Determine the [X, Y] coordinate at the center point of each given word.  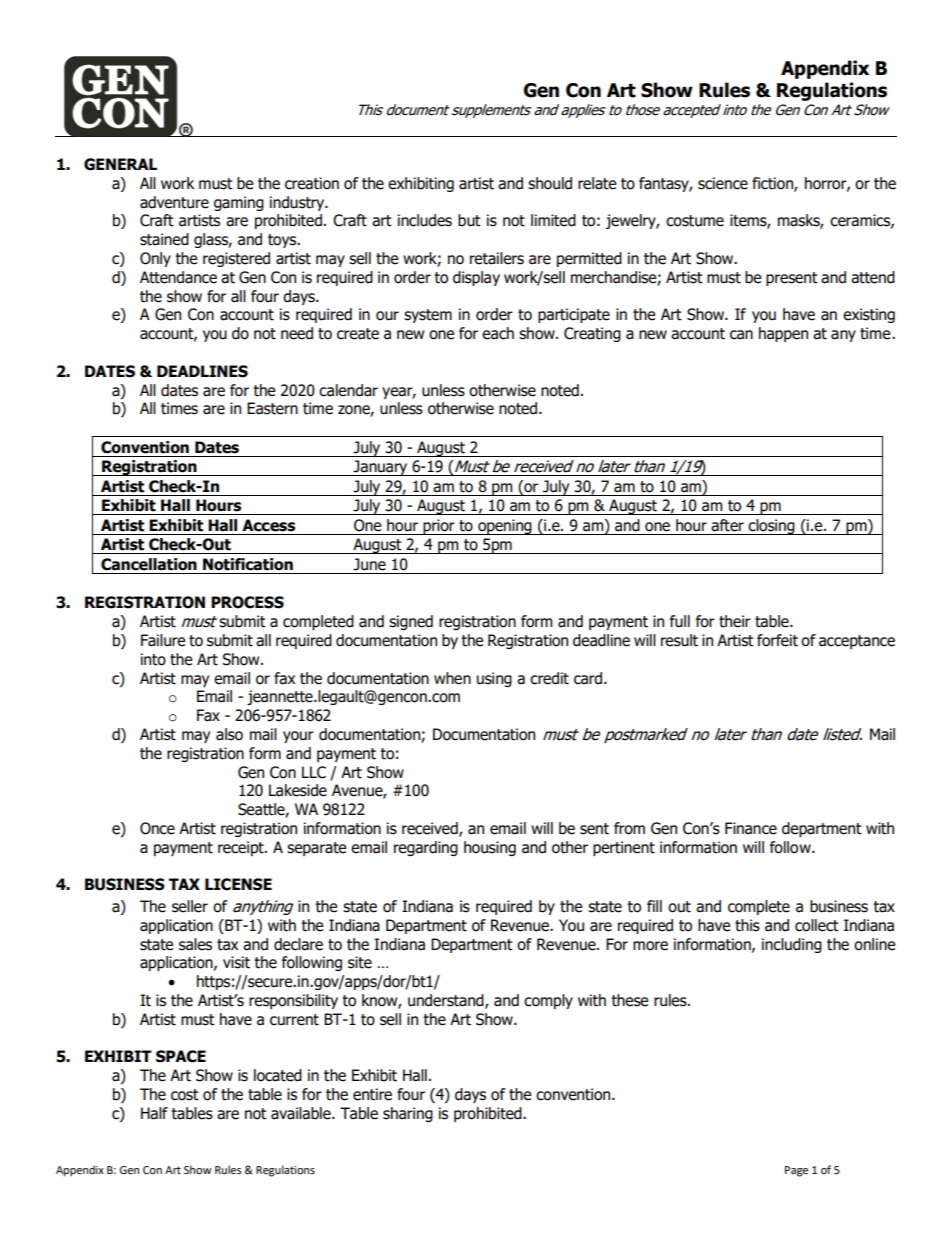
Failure [163, 640]
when [452, 678]
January [381, 468]
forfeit [777, 640]
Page [796, 1171]
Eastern [272, 408]
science [723, 183]
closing [772, 527]
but [469, 220]
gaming [239, 203]
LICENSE [238, 884]
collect [817, 925]
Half [154, 1113]
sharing [408, 1114]
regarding [426, 848]
